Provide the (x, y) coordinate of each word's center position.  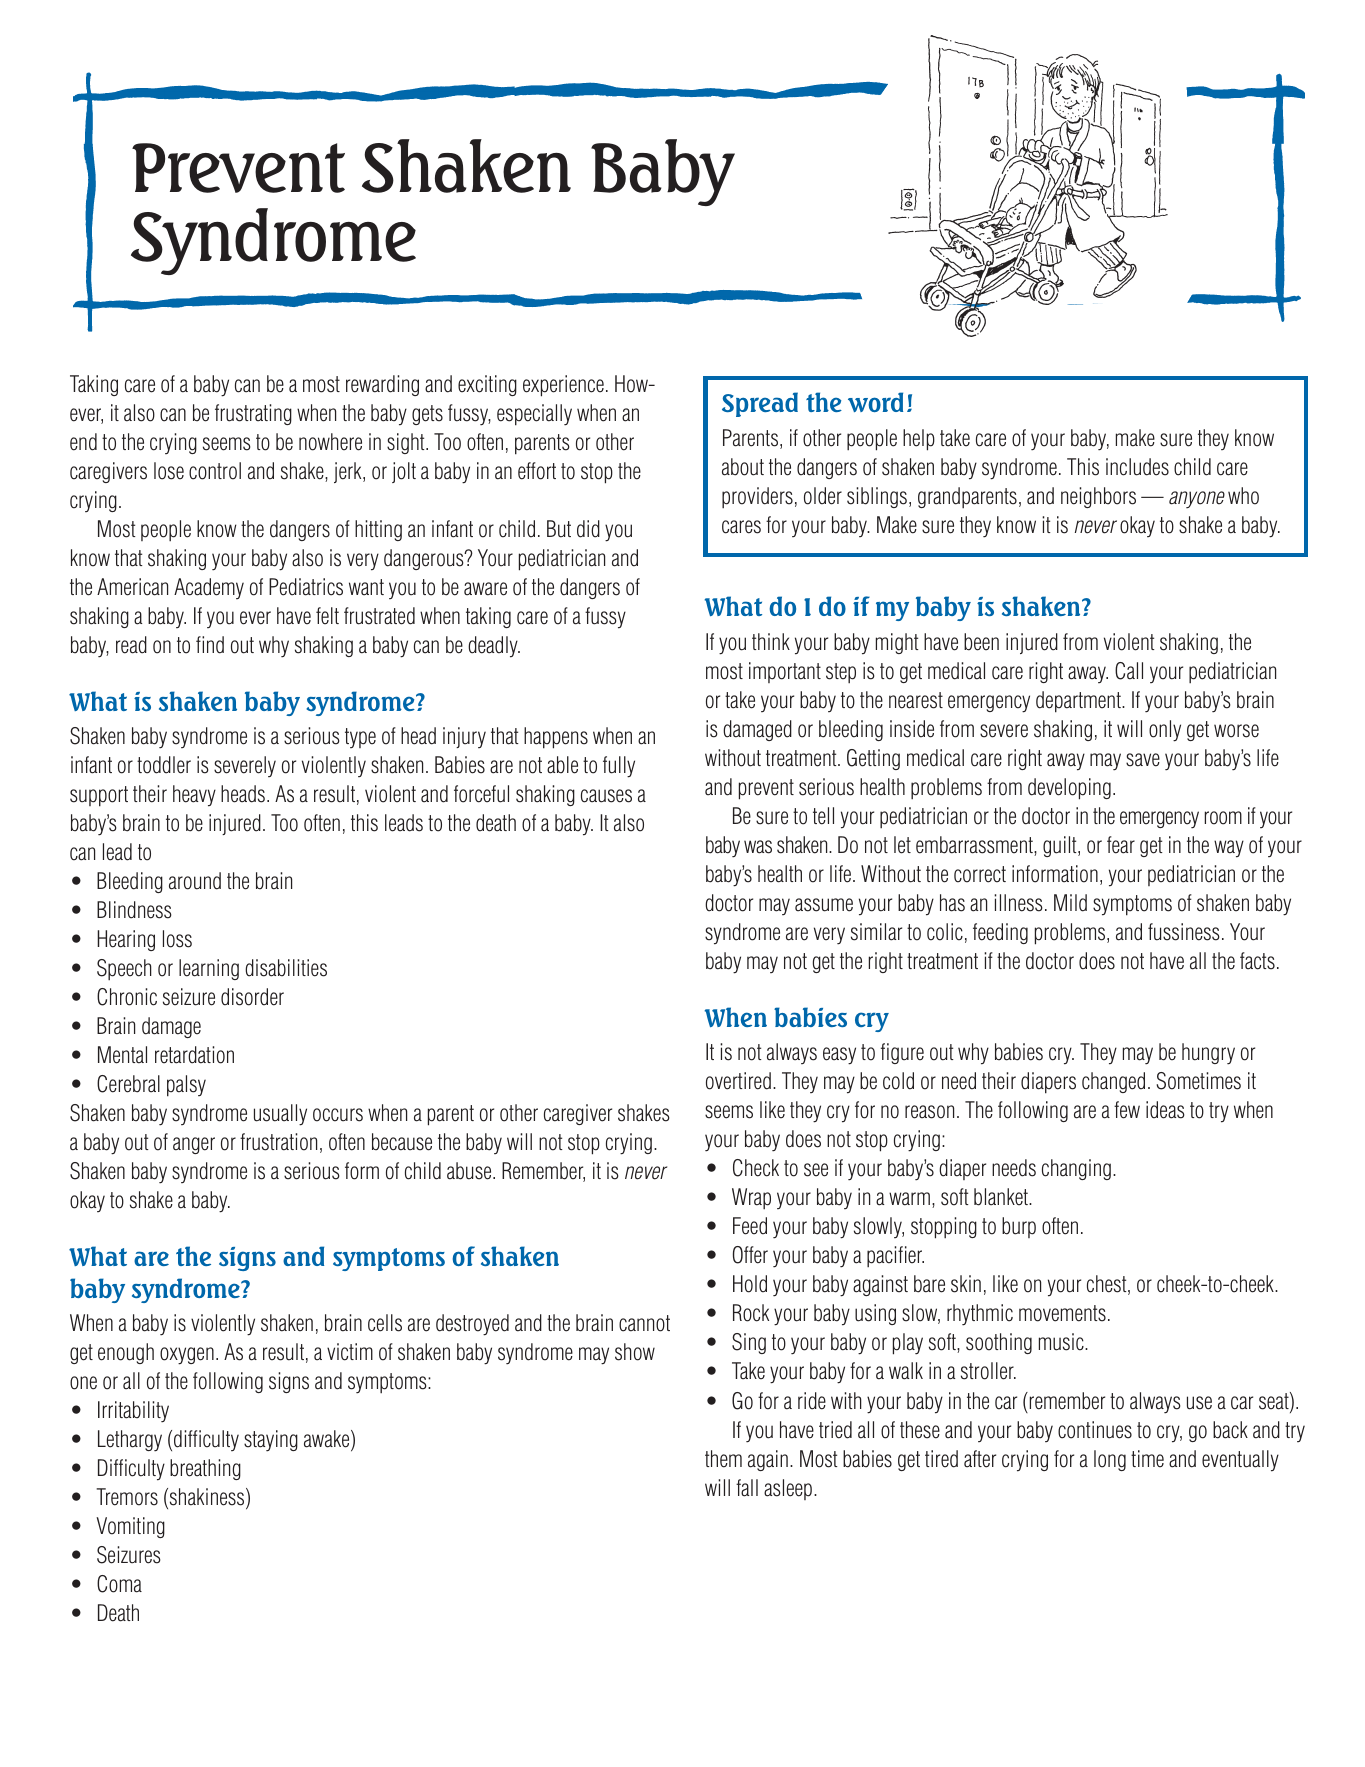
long (1110, 1460)
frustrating (253, 414)
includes (1137, 467)
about (743, 467)
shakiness (207, 1498)
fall (747, 1488)
